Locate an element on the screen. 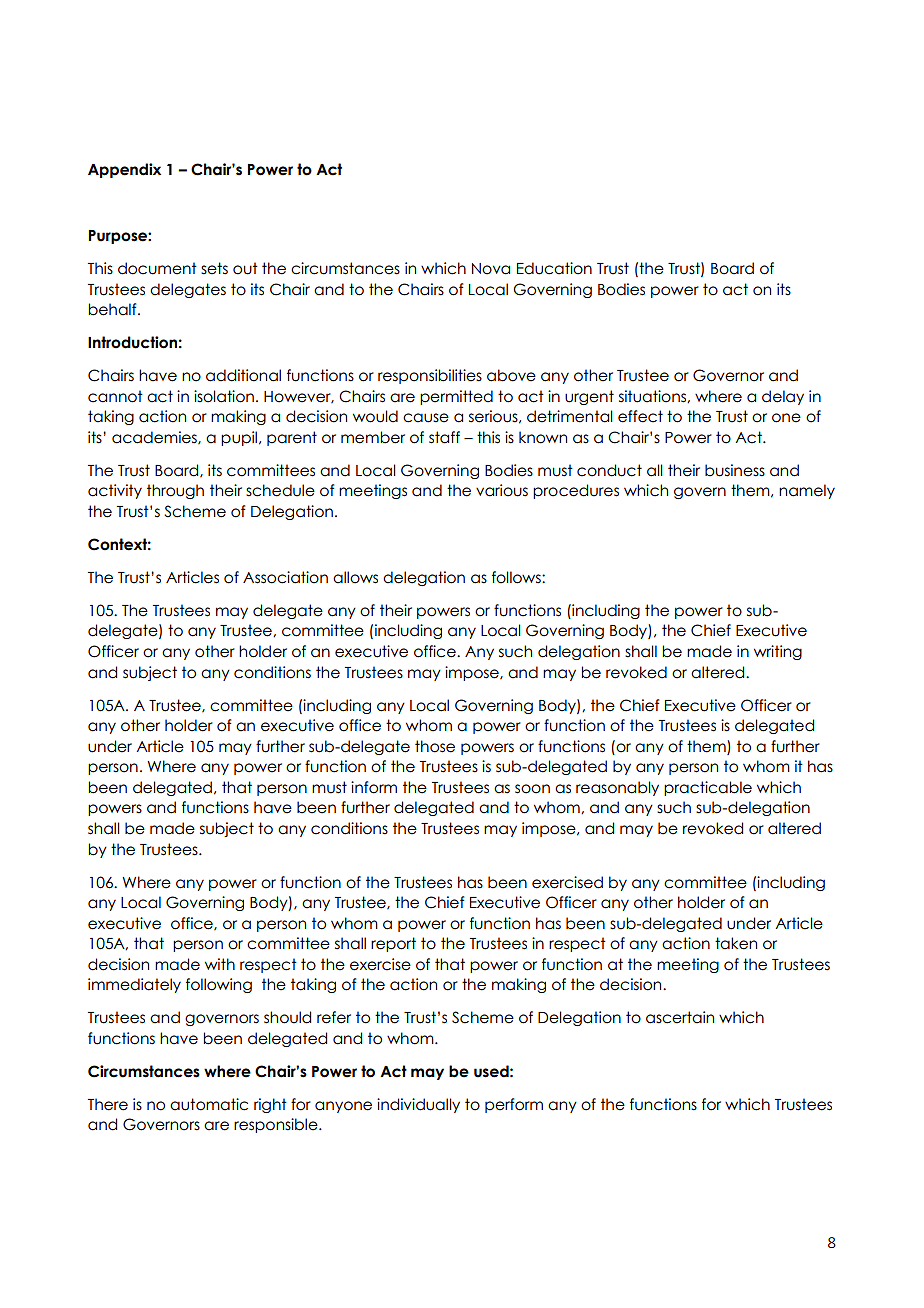 This screenshot has height=1308, width=924. Education is located at coordinates (554, 268).
